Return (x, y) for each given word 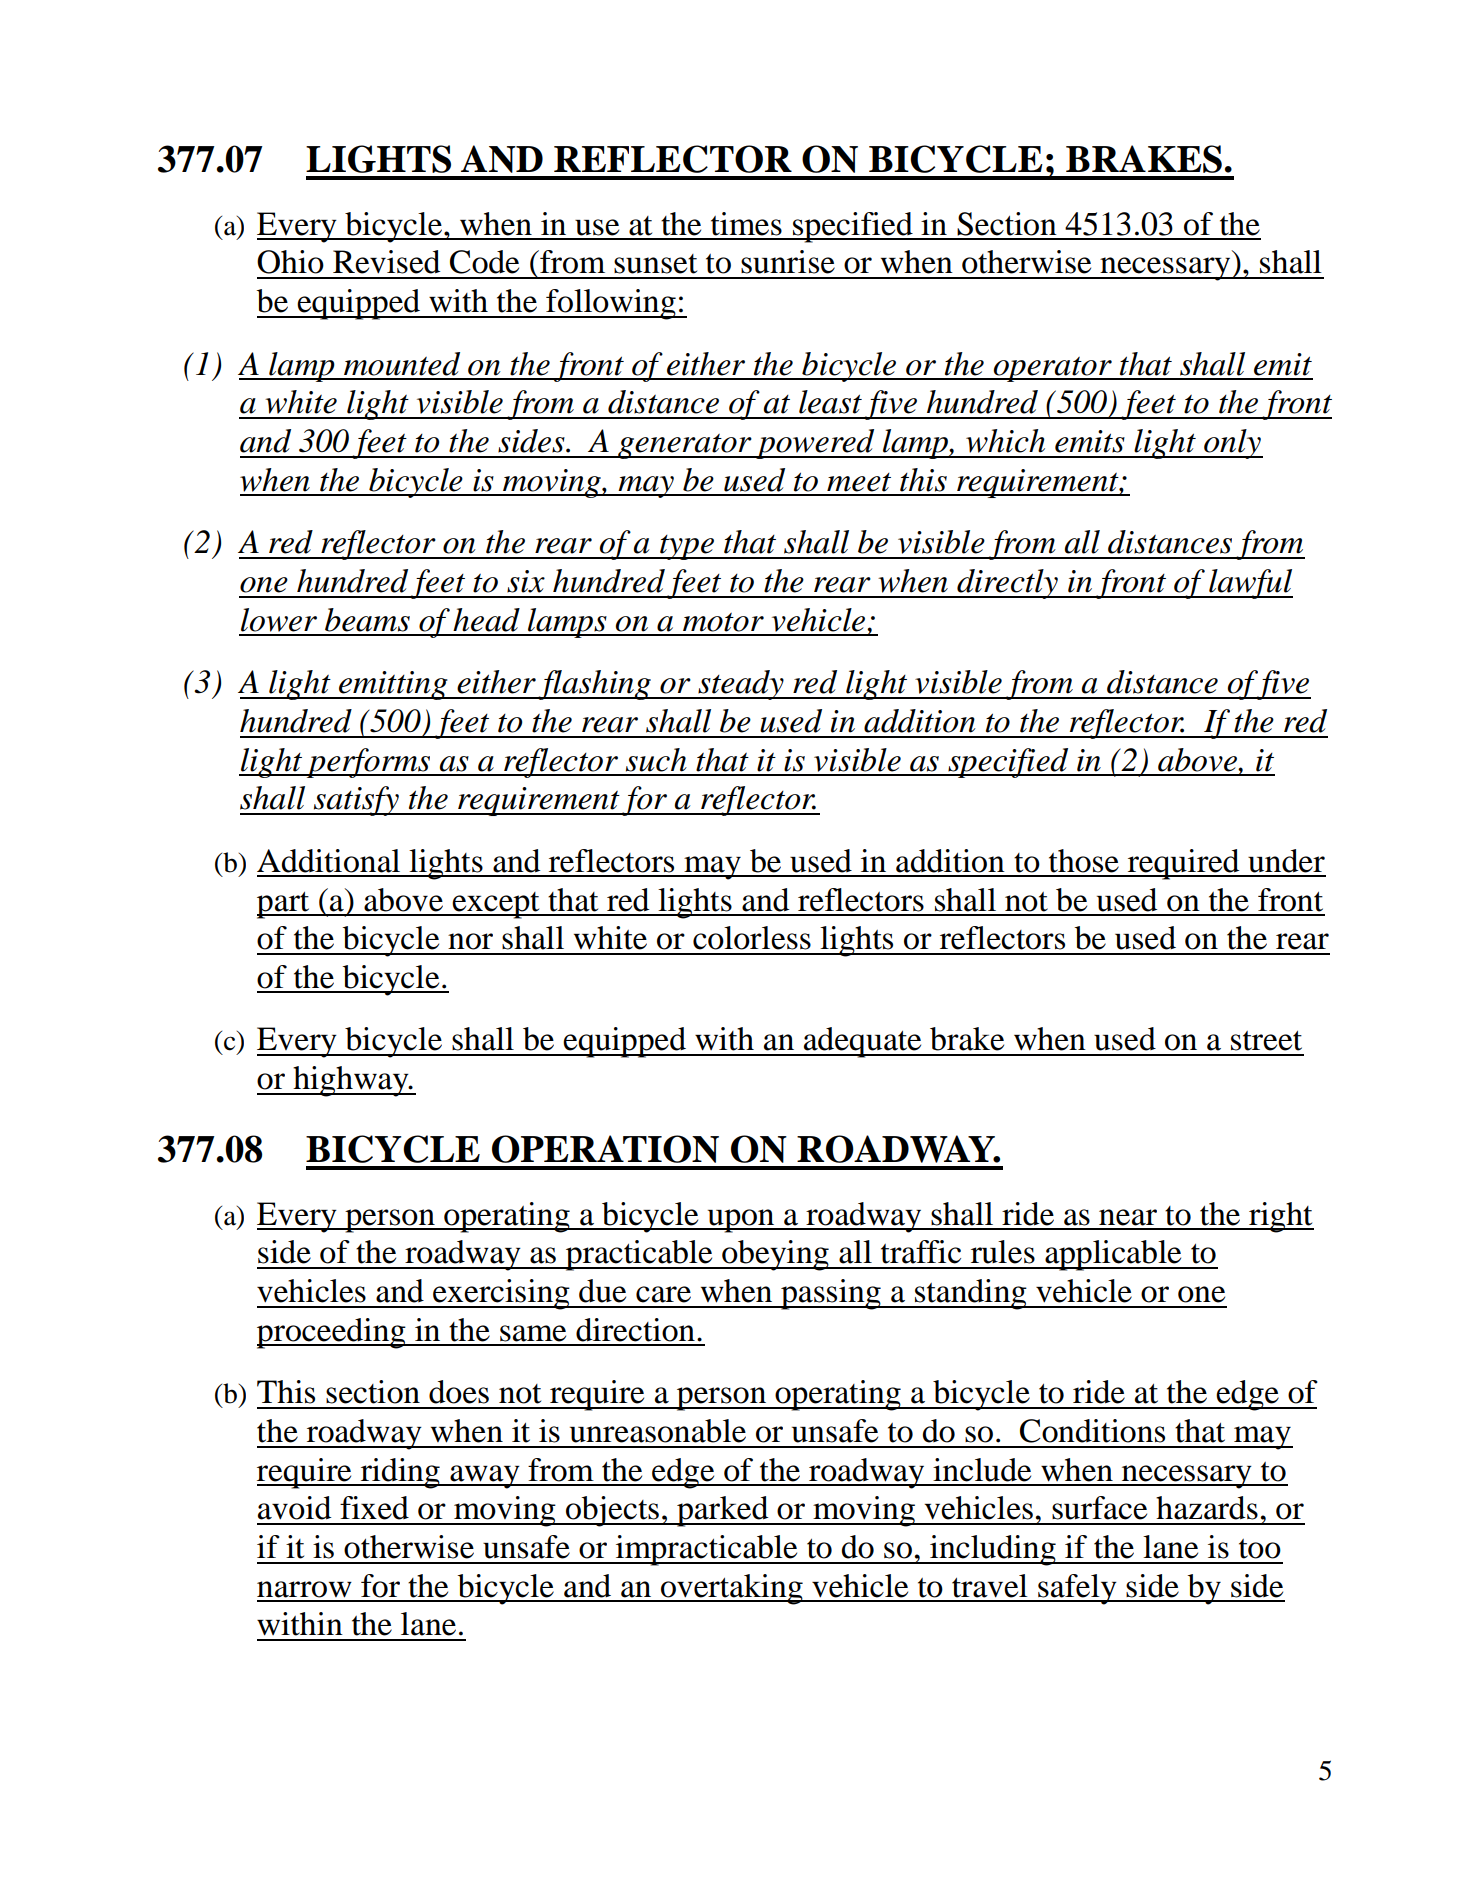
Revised (386, 262)
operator (1052, 369)
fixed (374, 1508)
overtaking (732, 1589)
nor (470, 941)
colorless (752, 938)
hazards (1207, 1508)
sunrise (788, 262)
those (1084, 861)
